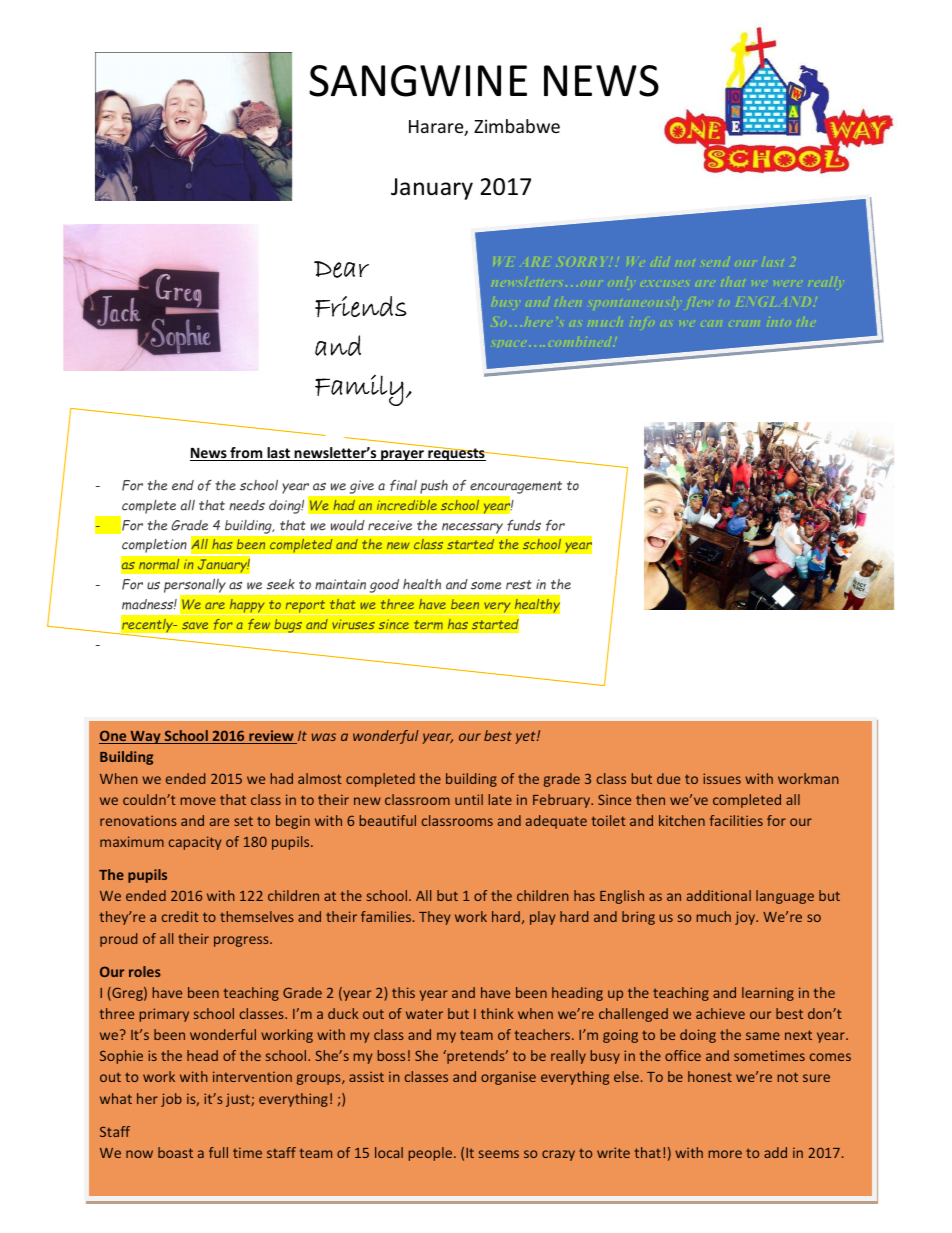 This screenshot has width=952, height=1233. I want to click on from, so click(246, 454).
